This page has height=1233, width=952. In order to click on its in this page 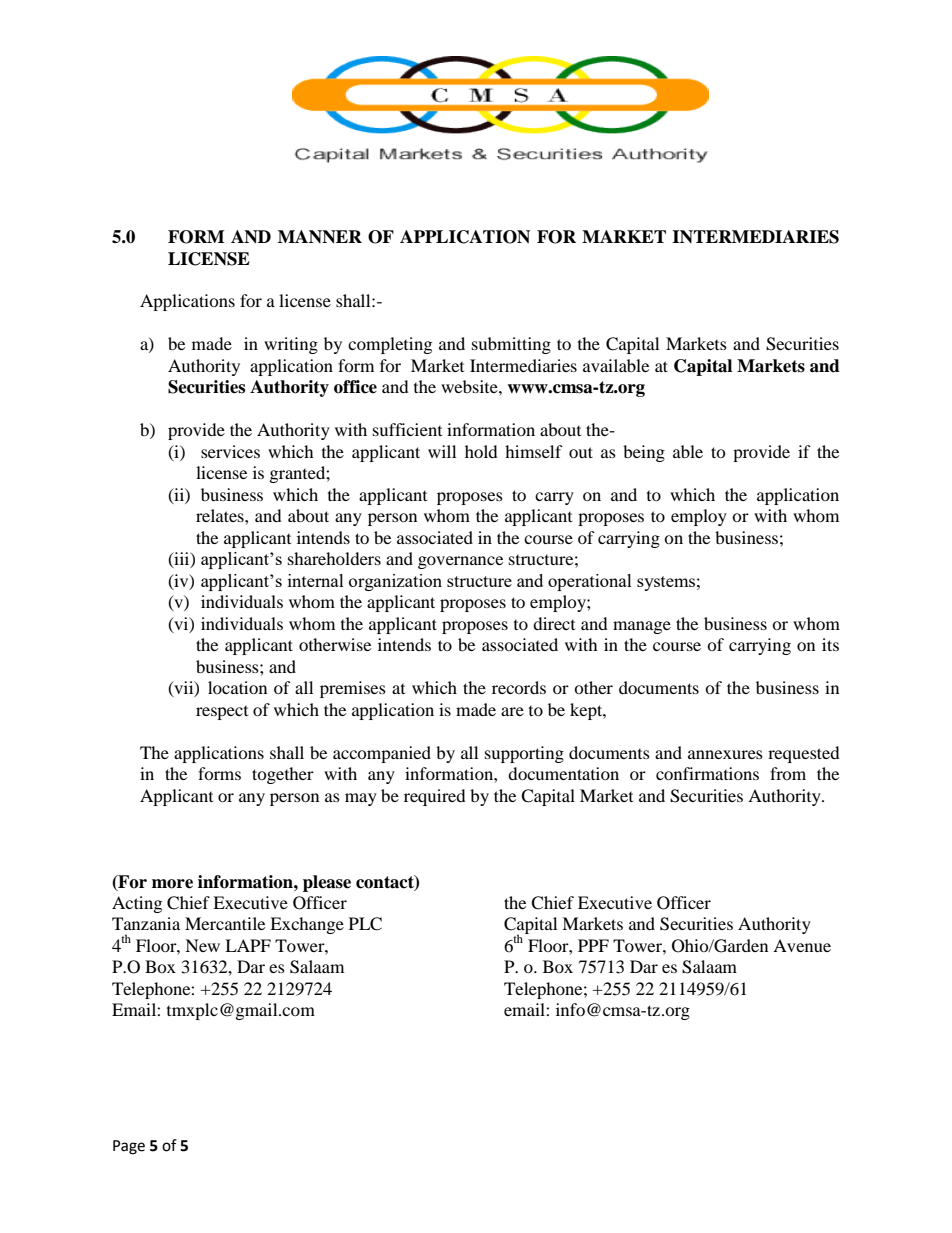, I will do `click(830, 644)`.
